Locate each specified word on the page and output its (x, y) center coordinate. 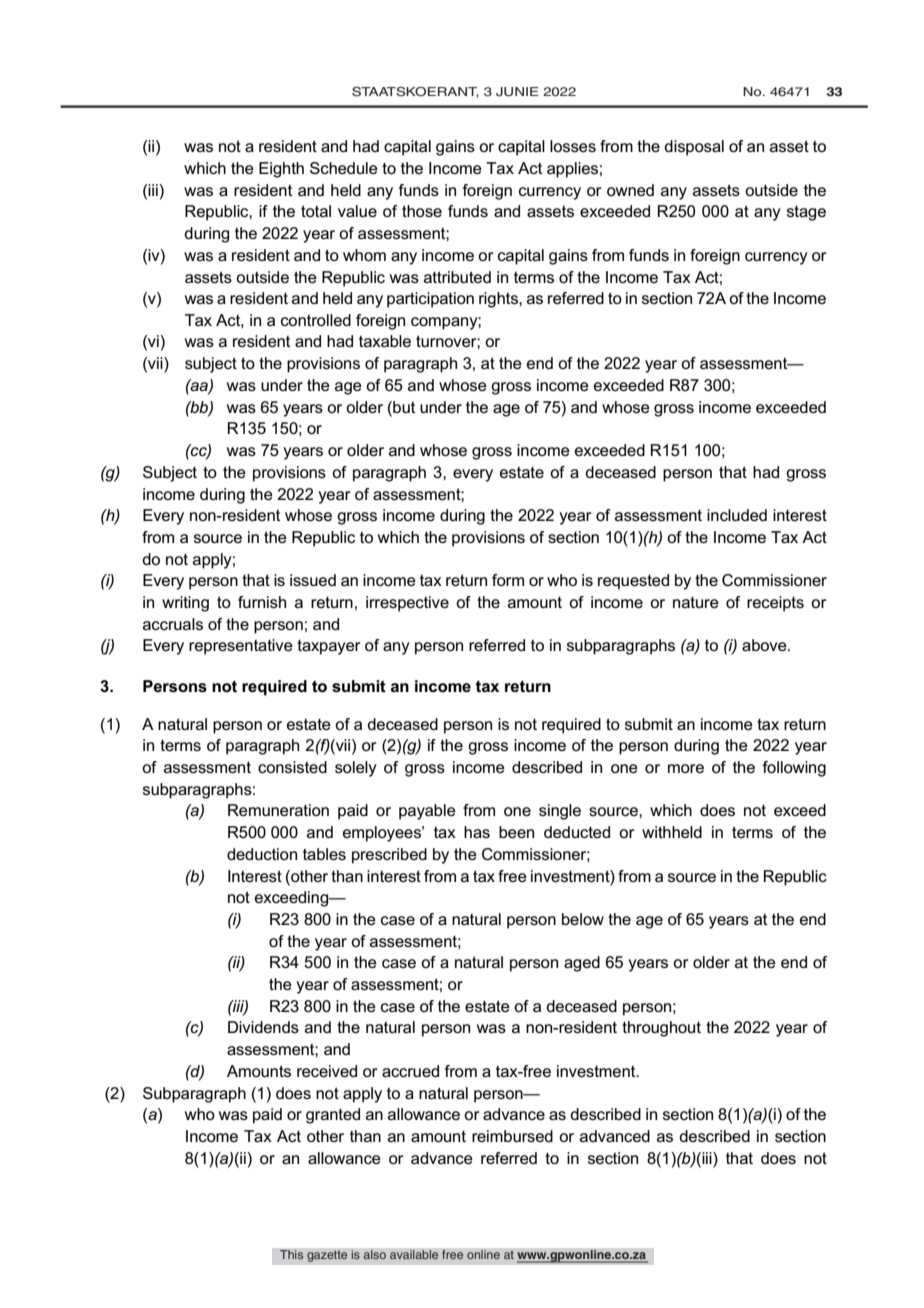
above (765, 645)
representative (241, 647)
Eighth (281, 170)
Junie (517, 92)
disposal (694, 148)
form (508, 580)
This (292, 1255)
